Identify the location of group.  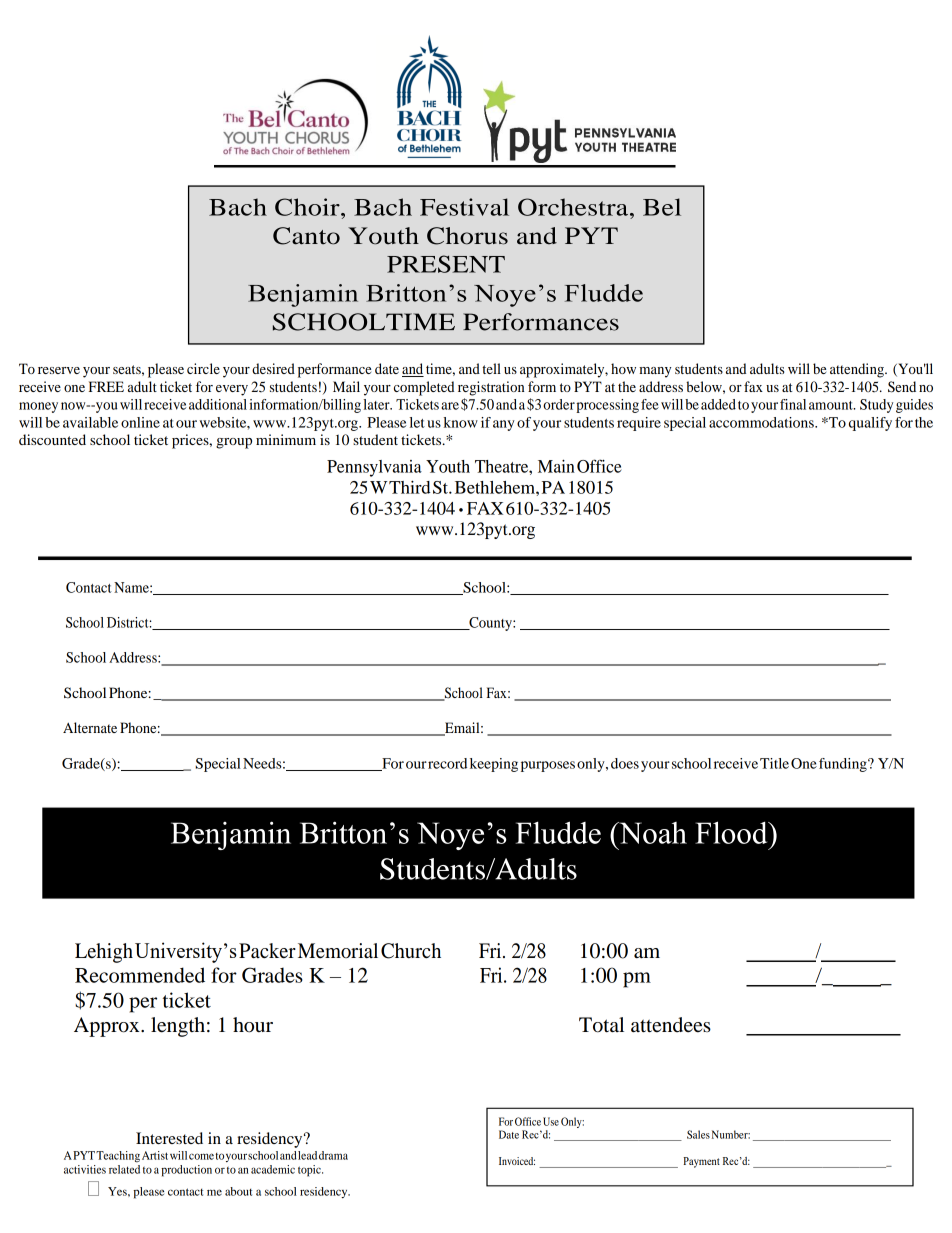
(234, 443).
